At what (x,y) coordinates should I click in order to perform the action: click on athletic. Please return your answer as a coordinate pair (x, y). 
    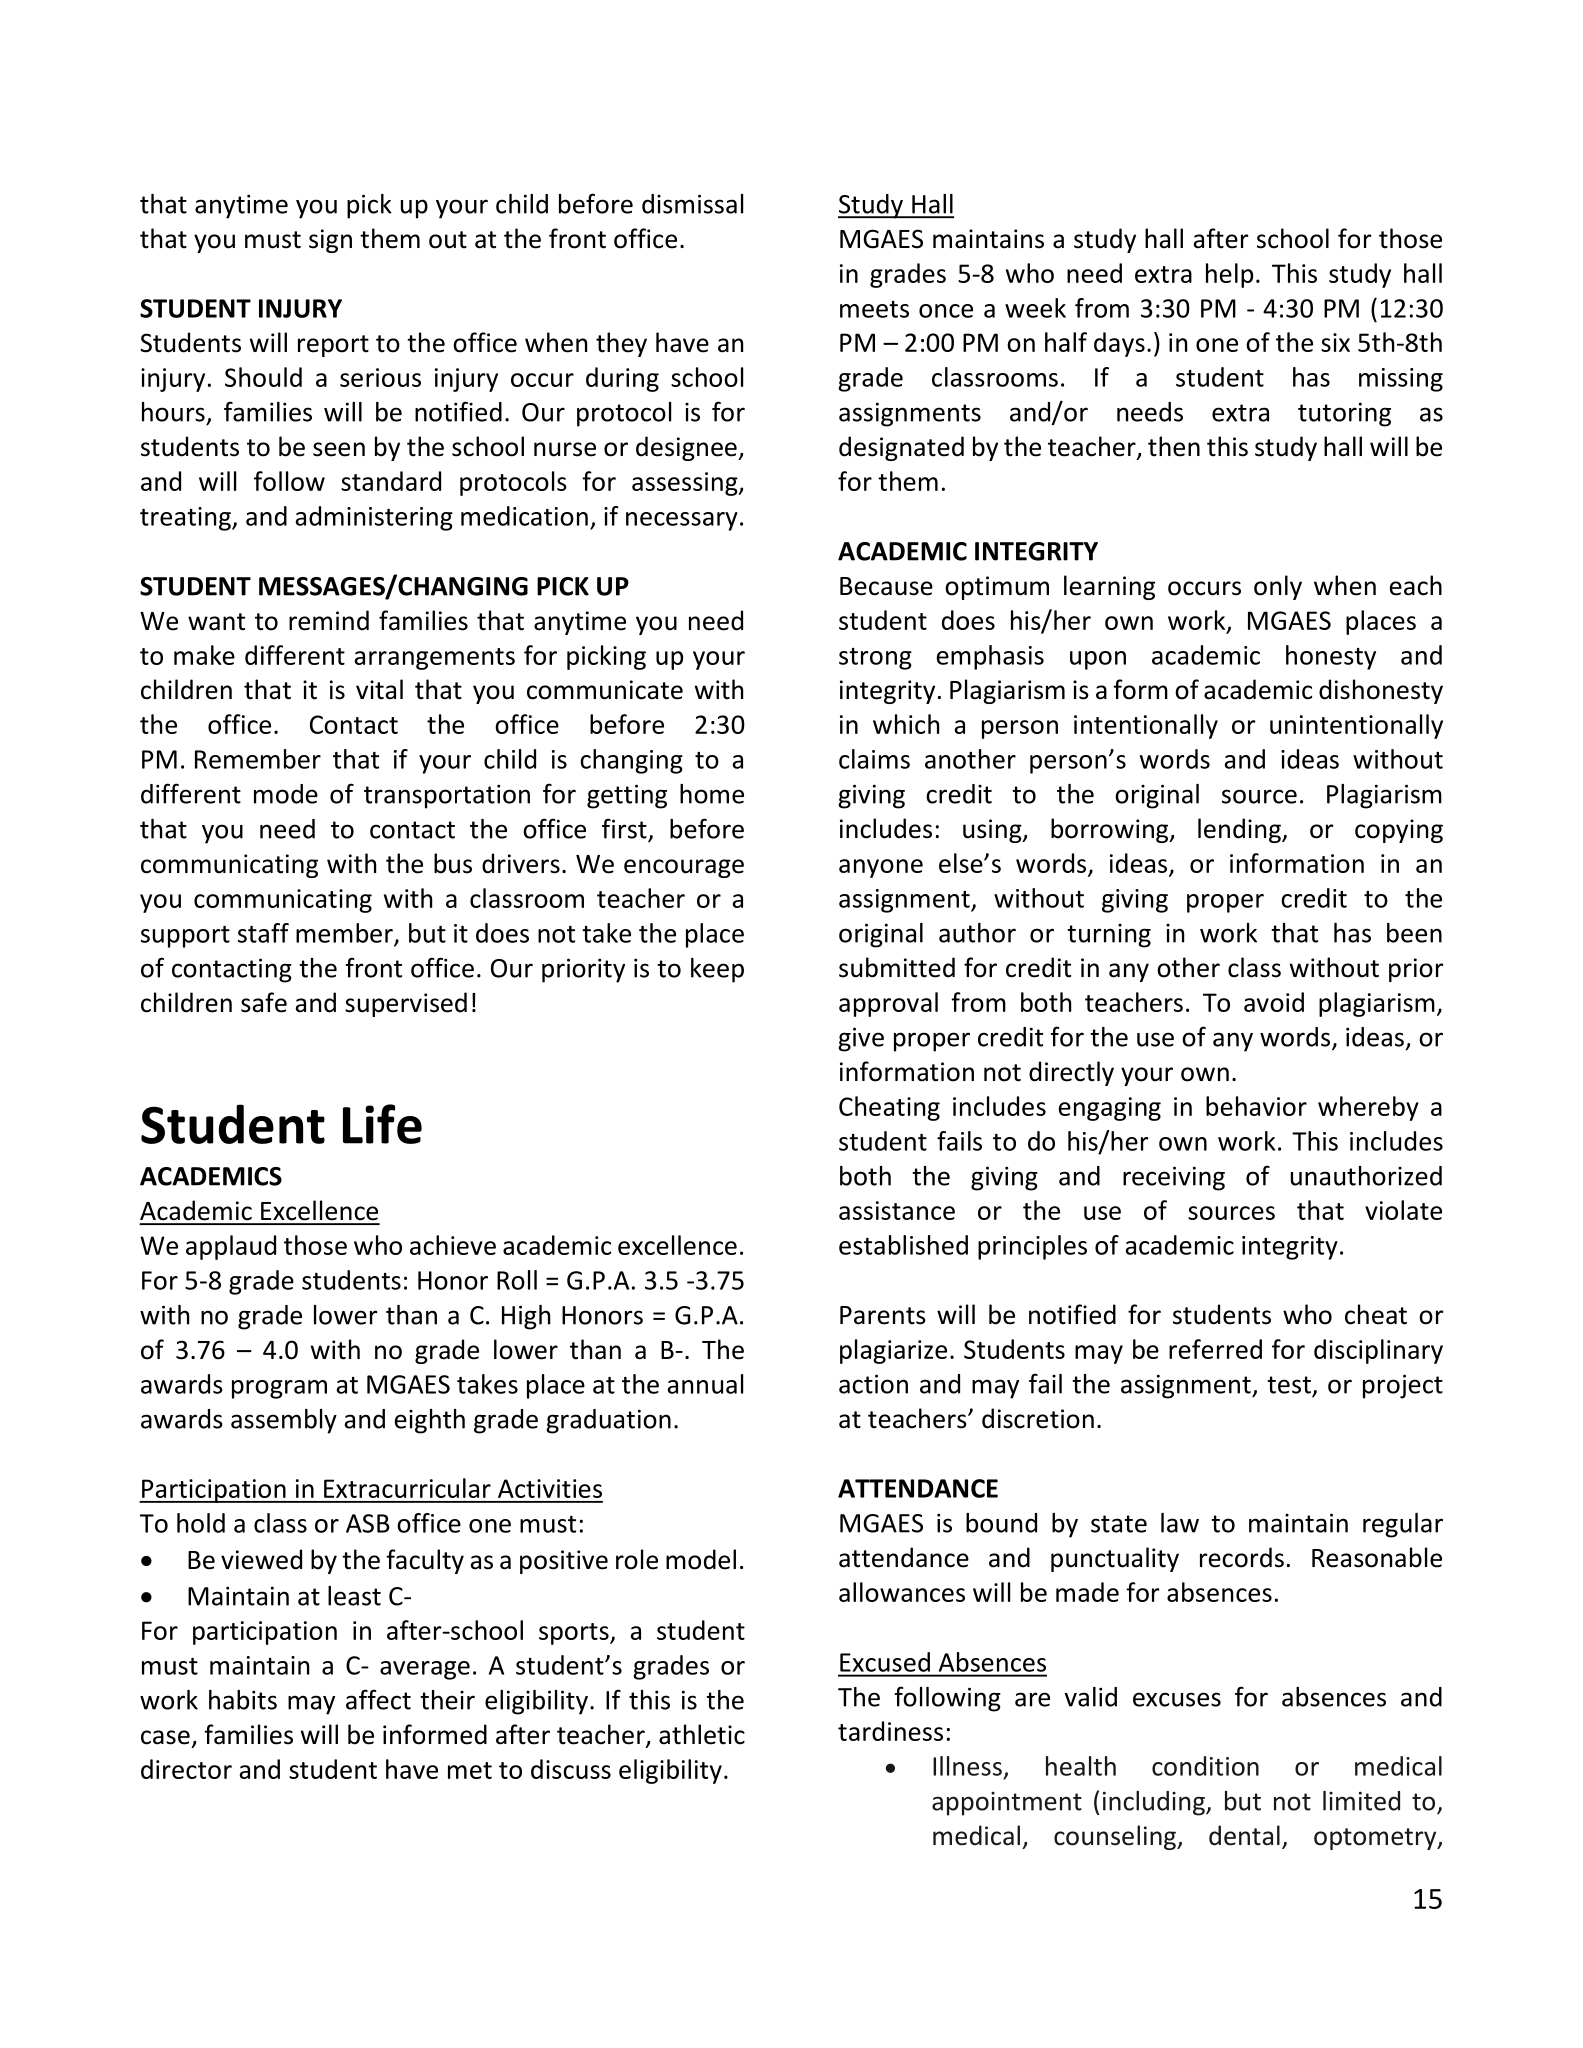
    Looking at the image, I should click on (702, 1734).
